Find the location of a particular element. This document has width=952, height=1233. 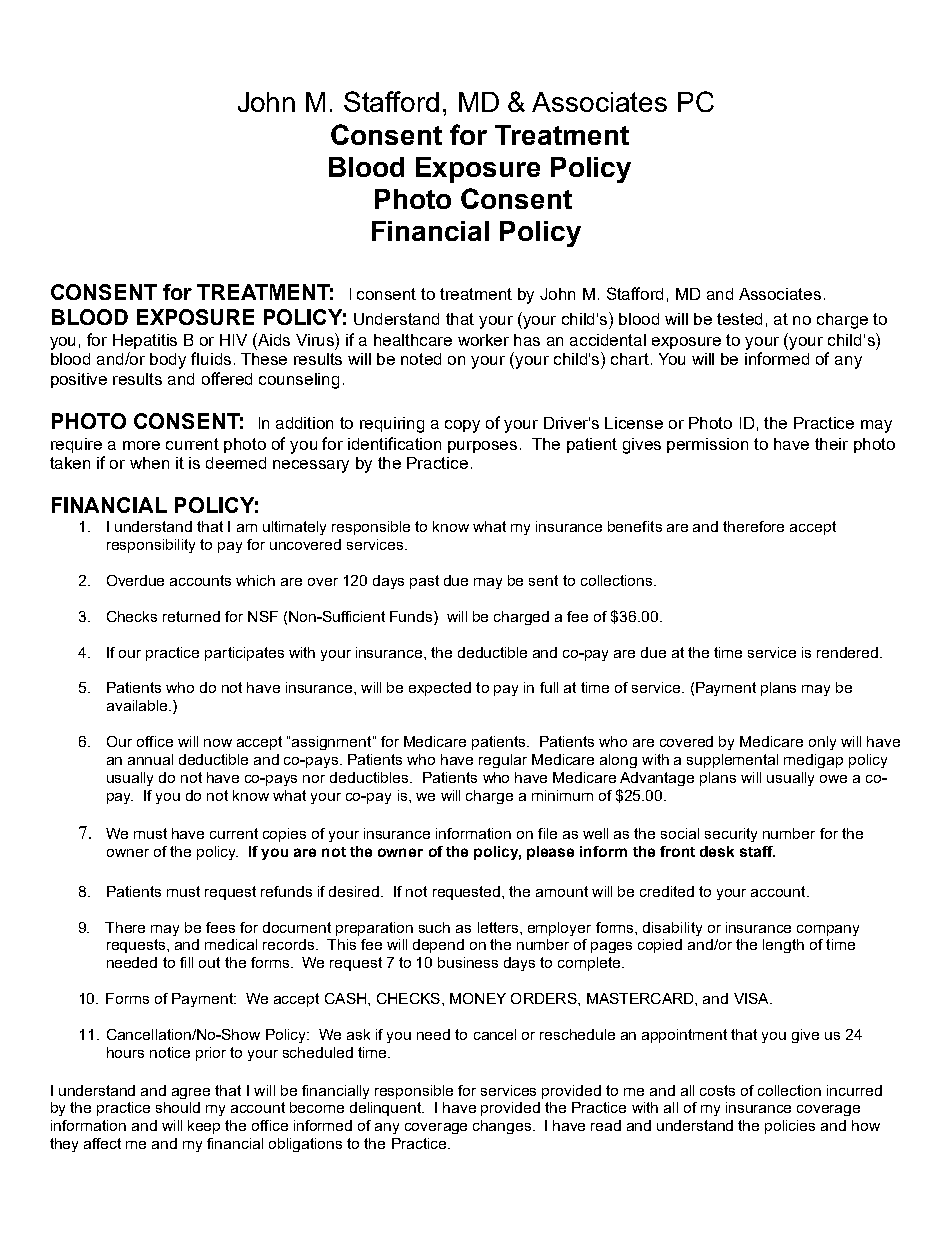

past is located at coordinates (424, 582).
